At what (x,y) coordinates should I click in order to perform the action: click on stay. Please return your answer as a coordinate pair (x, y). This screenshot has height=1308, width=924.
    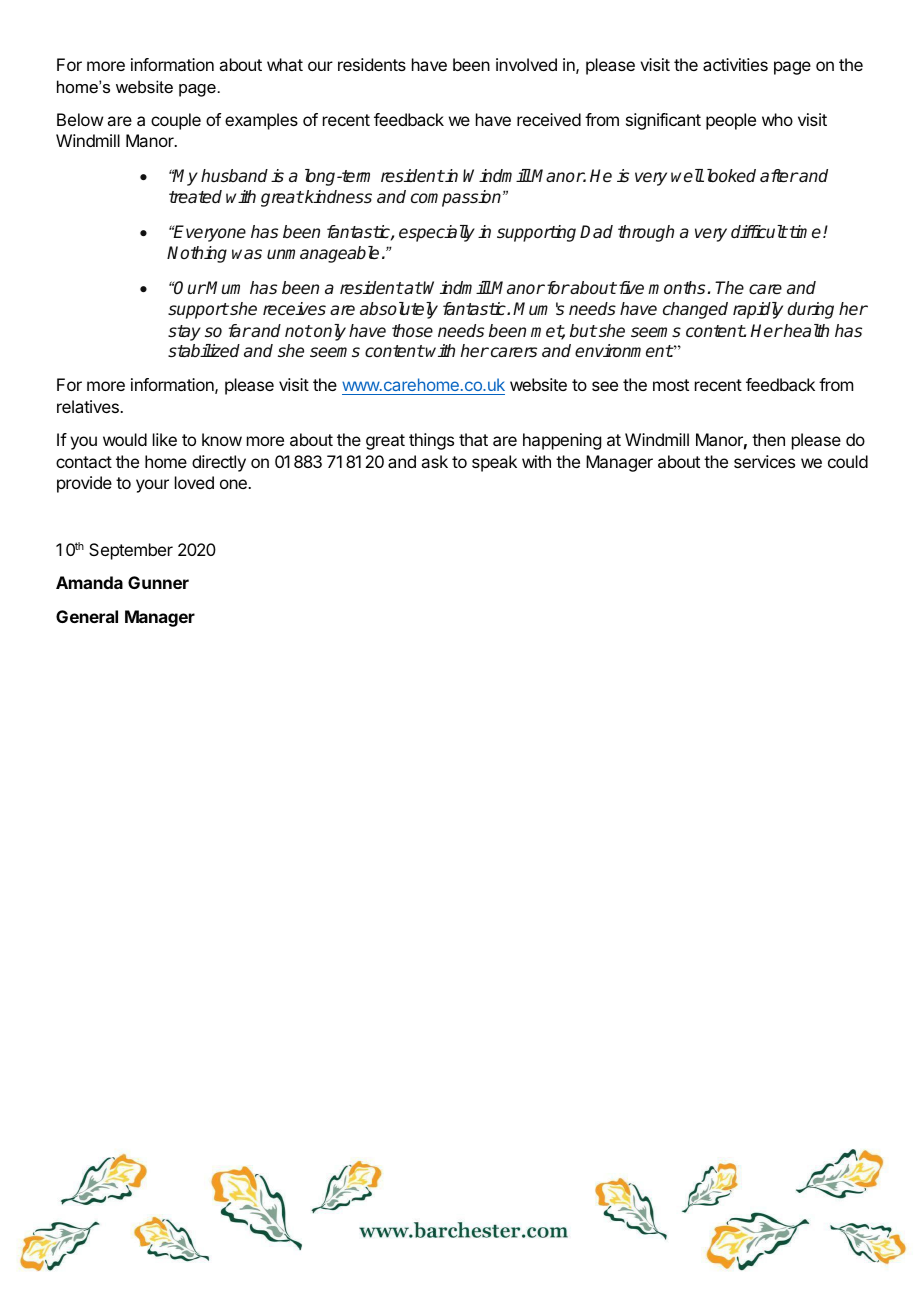
    Looking at the image, I should click on (184, 333).
